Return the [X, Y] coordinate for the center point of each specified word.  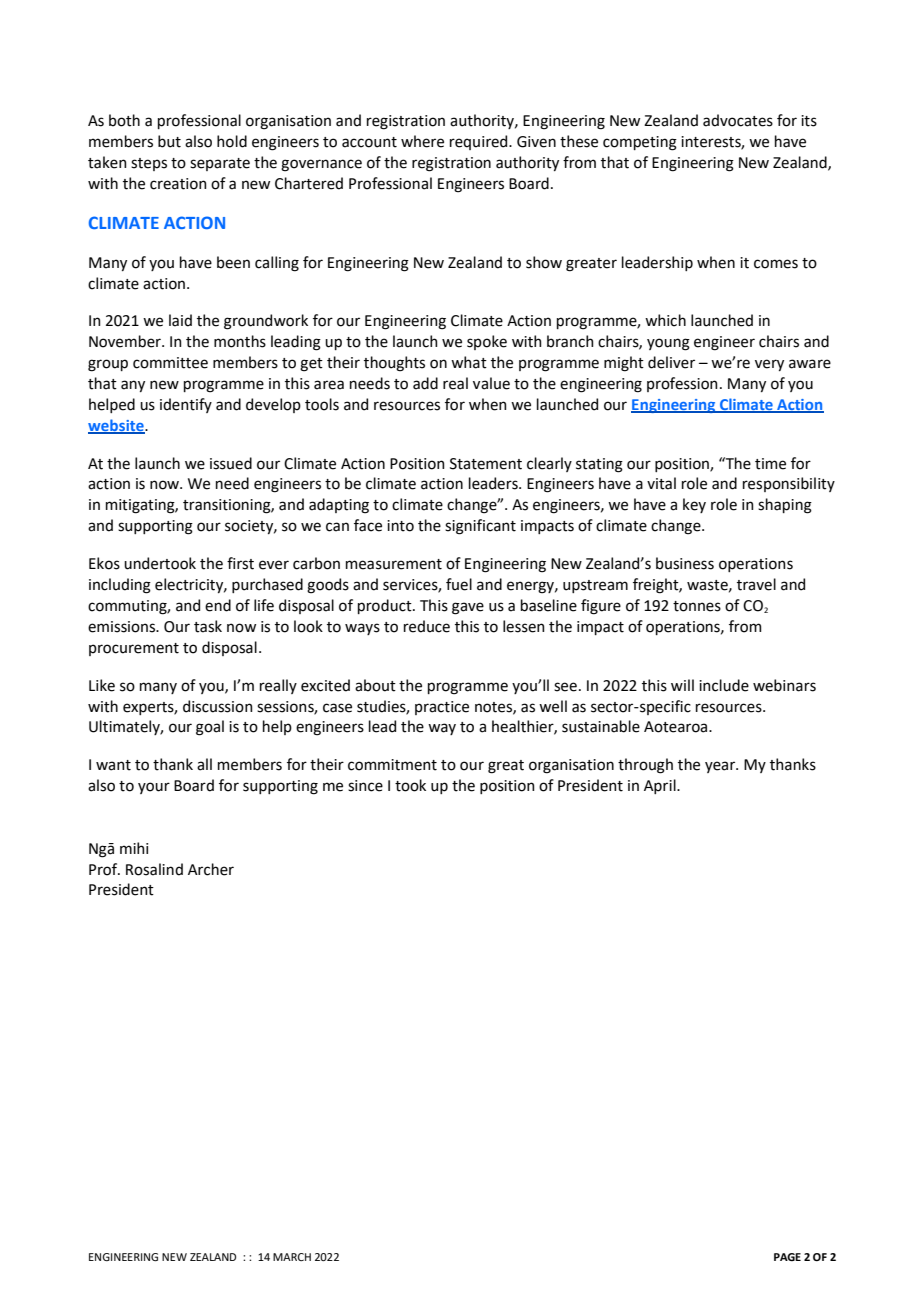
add [425, 383]
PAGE [787, 1257]
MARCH [292, 1257]
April [661, 786]
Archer [211, 869]
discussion [218, 706]
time [770, 464]
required [480, 142]
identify [186, 405]
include [724, 685]
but [169, 141]
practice [442, 708]
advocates [738, 120]
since [365, 786]
